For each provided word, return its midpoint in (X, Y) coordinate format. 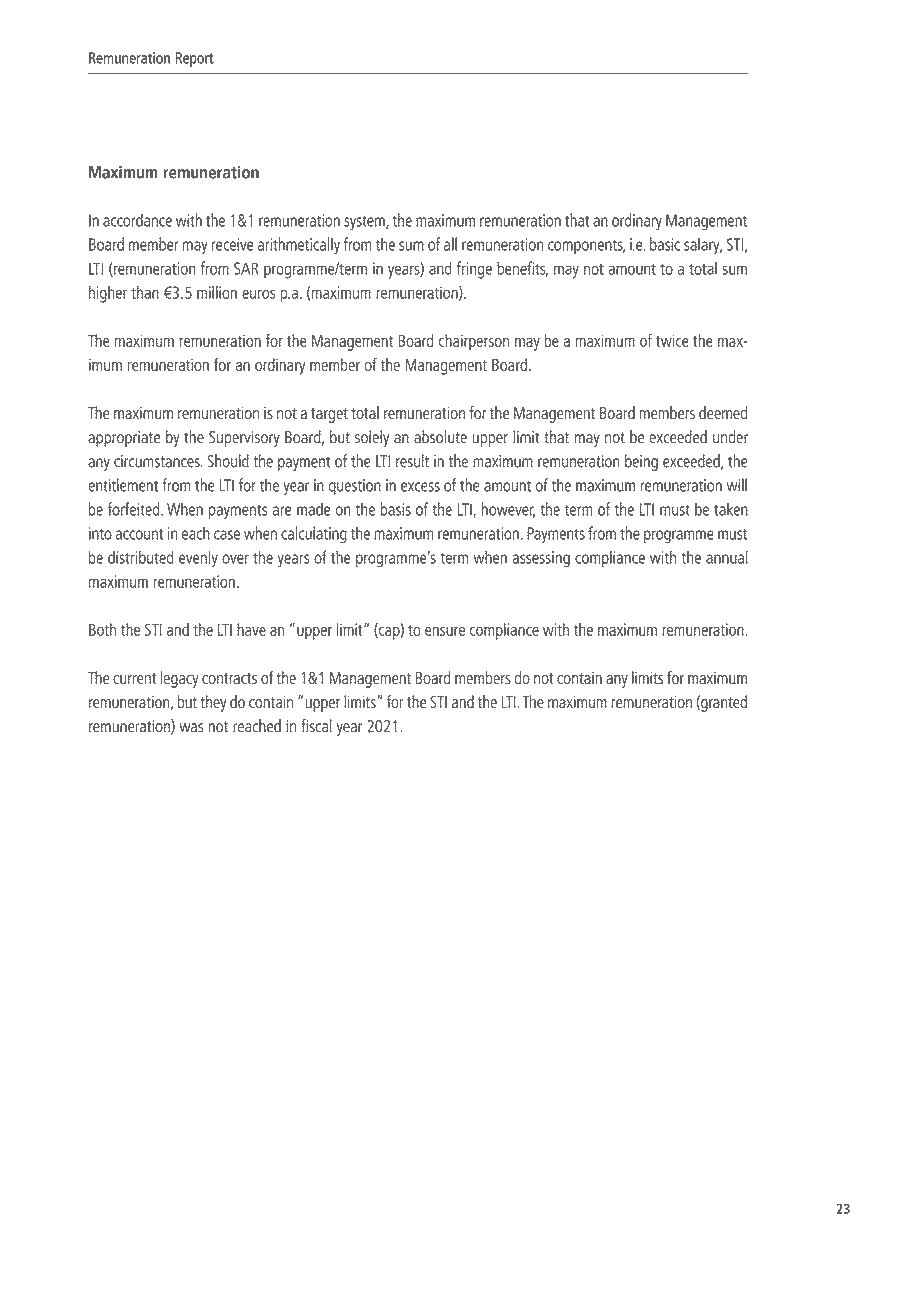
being (641, 462)
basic (665, 244)
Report (194, 59)
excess (420, 487)
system (365, 223)
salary (703, 246)
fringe (474, 270)
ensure (445, 631)
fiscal (316, 726)
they (213, 703)
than (145, 292)
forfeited (135, 509)
